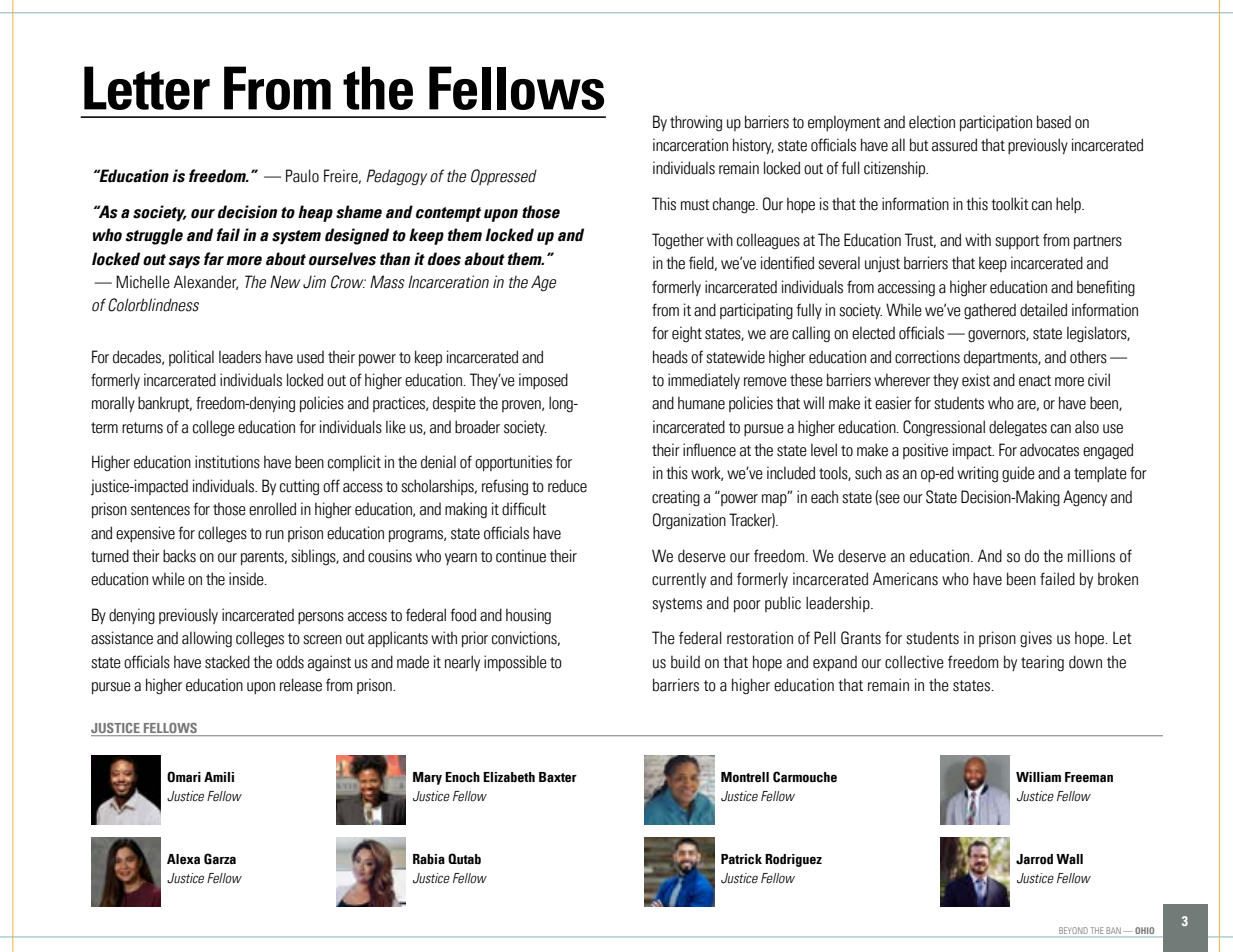  What do you see at coordinates (679, 580) in the screenshot?
I see `currently` at bounding box center [679, 580].
